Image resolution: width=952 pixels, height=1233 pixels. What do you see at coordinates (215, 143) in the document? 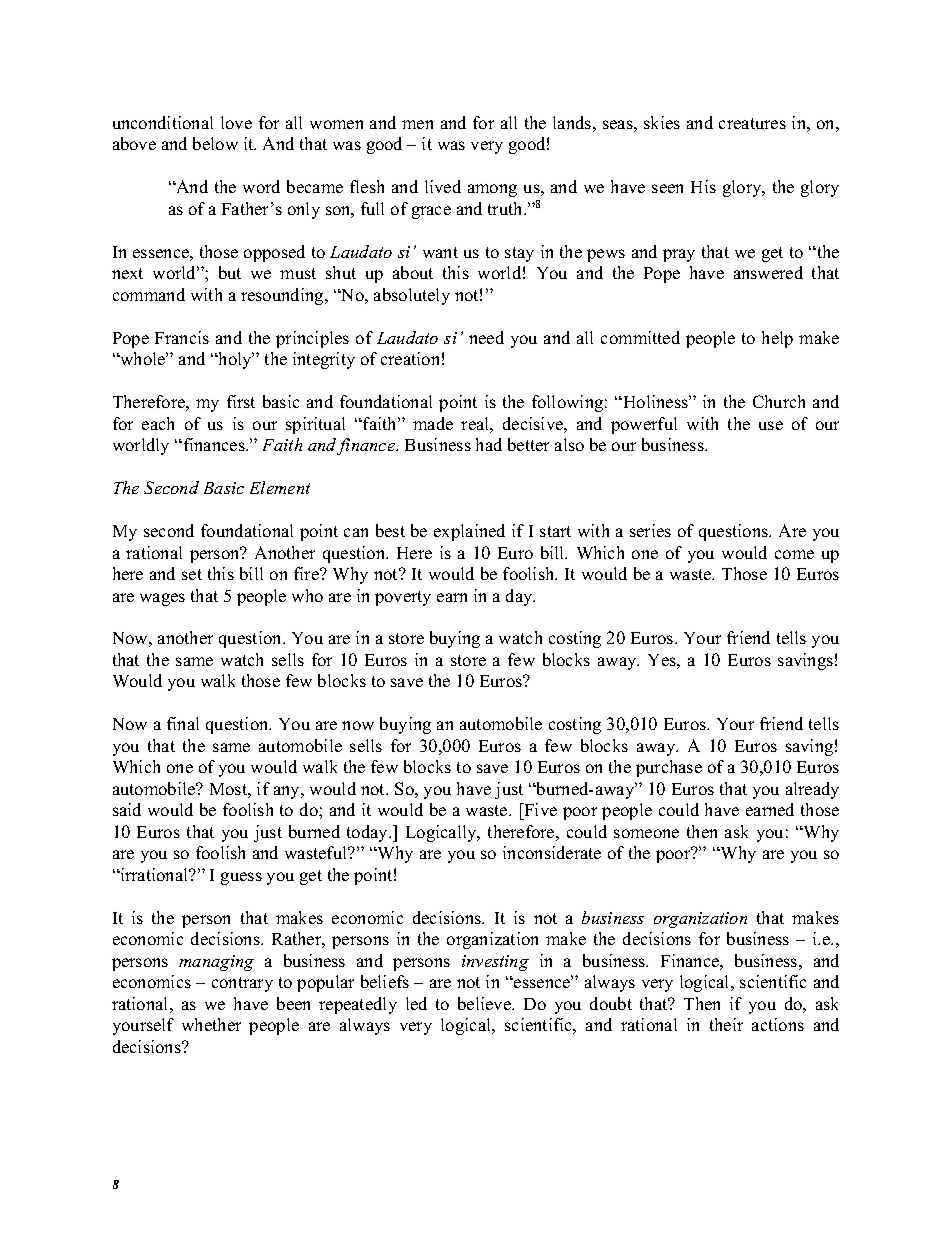
I see `below` at bounding box center [215, 143].
